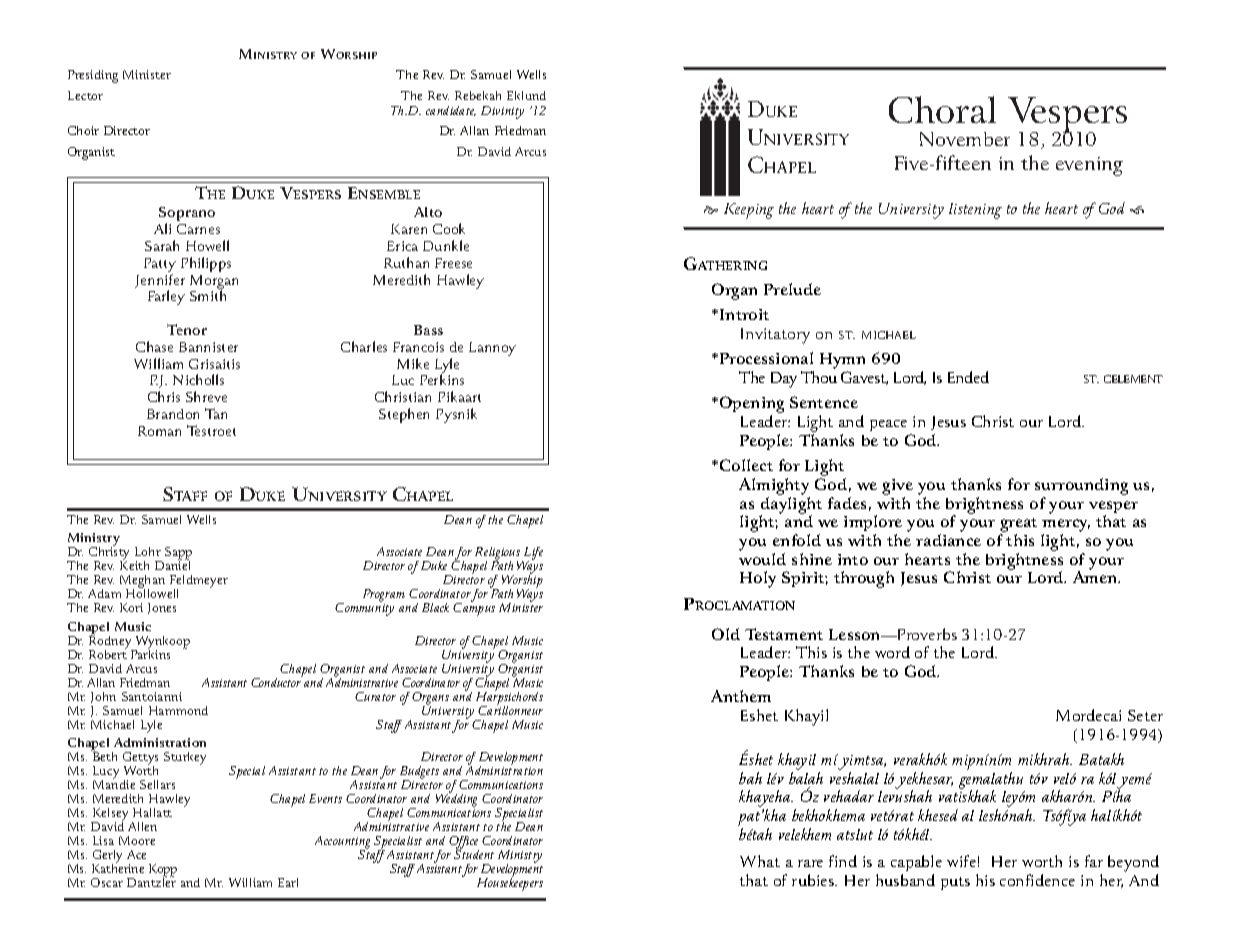 This image has width=1233, height=952. I want to click on surrounding, so click(1081, 488).
